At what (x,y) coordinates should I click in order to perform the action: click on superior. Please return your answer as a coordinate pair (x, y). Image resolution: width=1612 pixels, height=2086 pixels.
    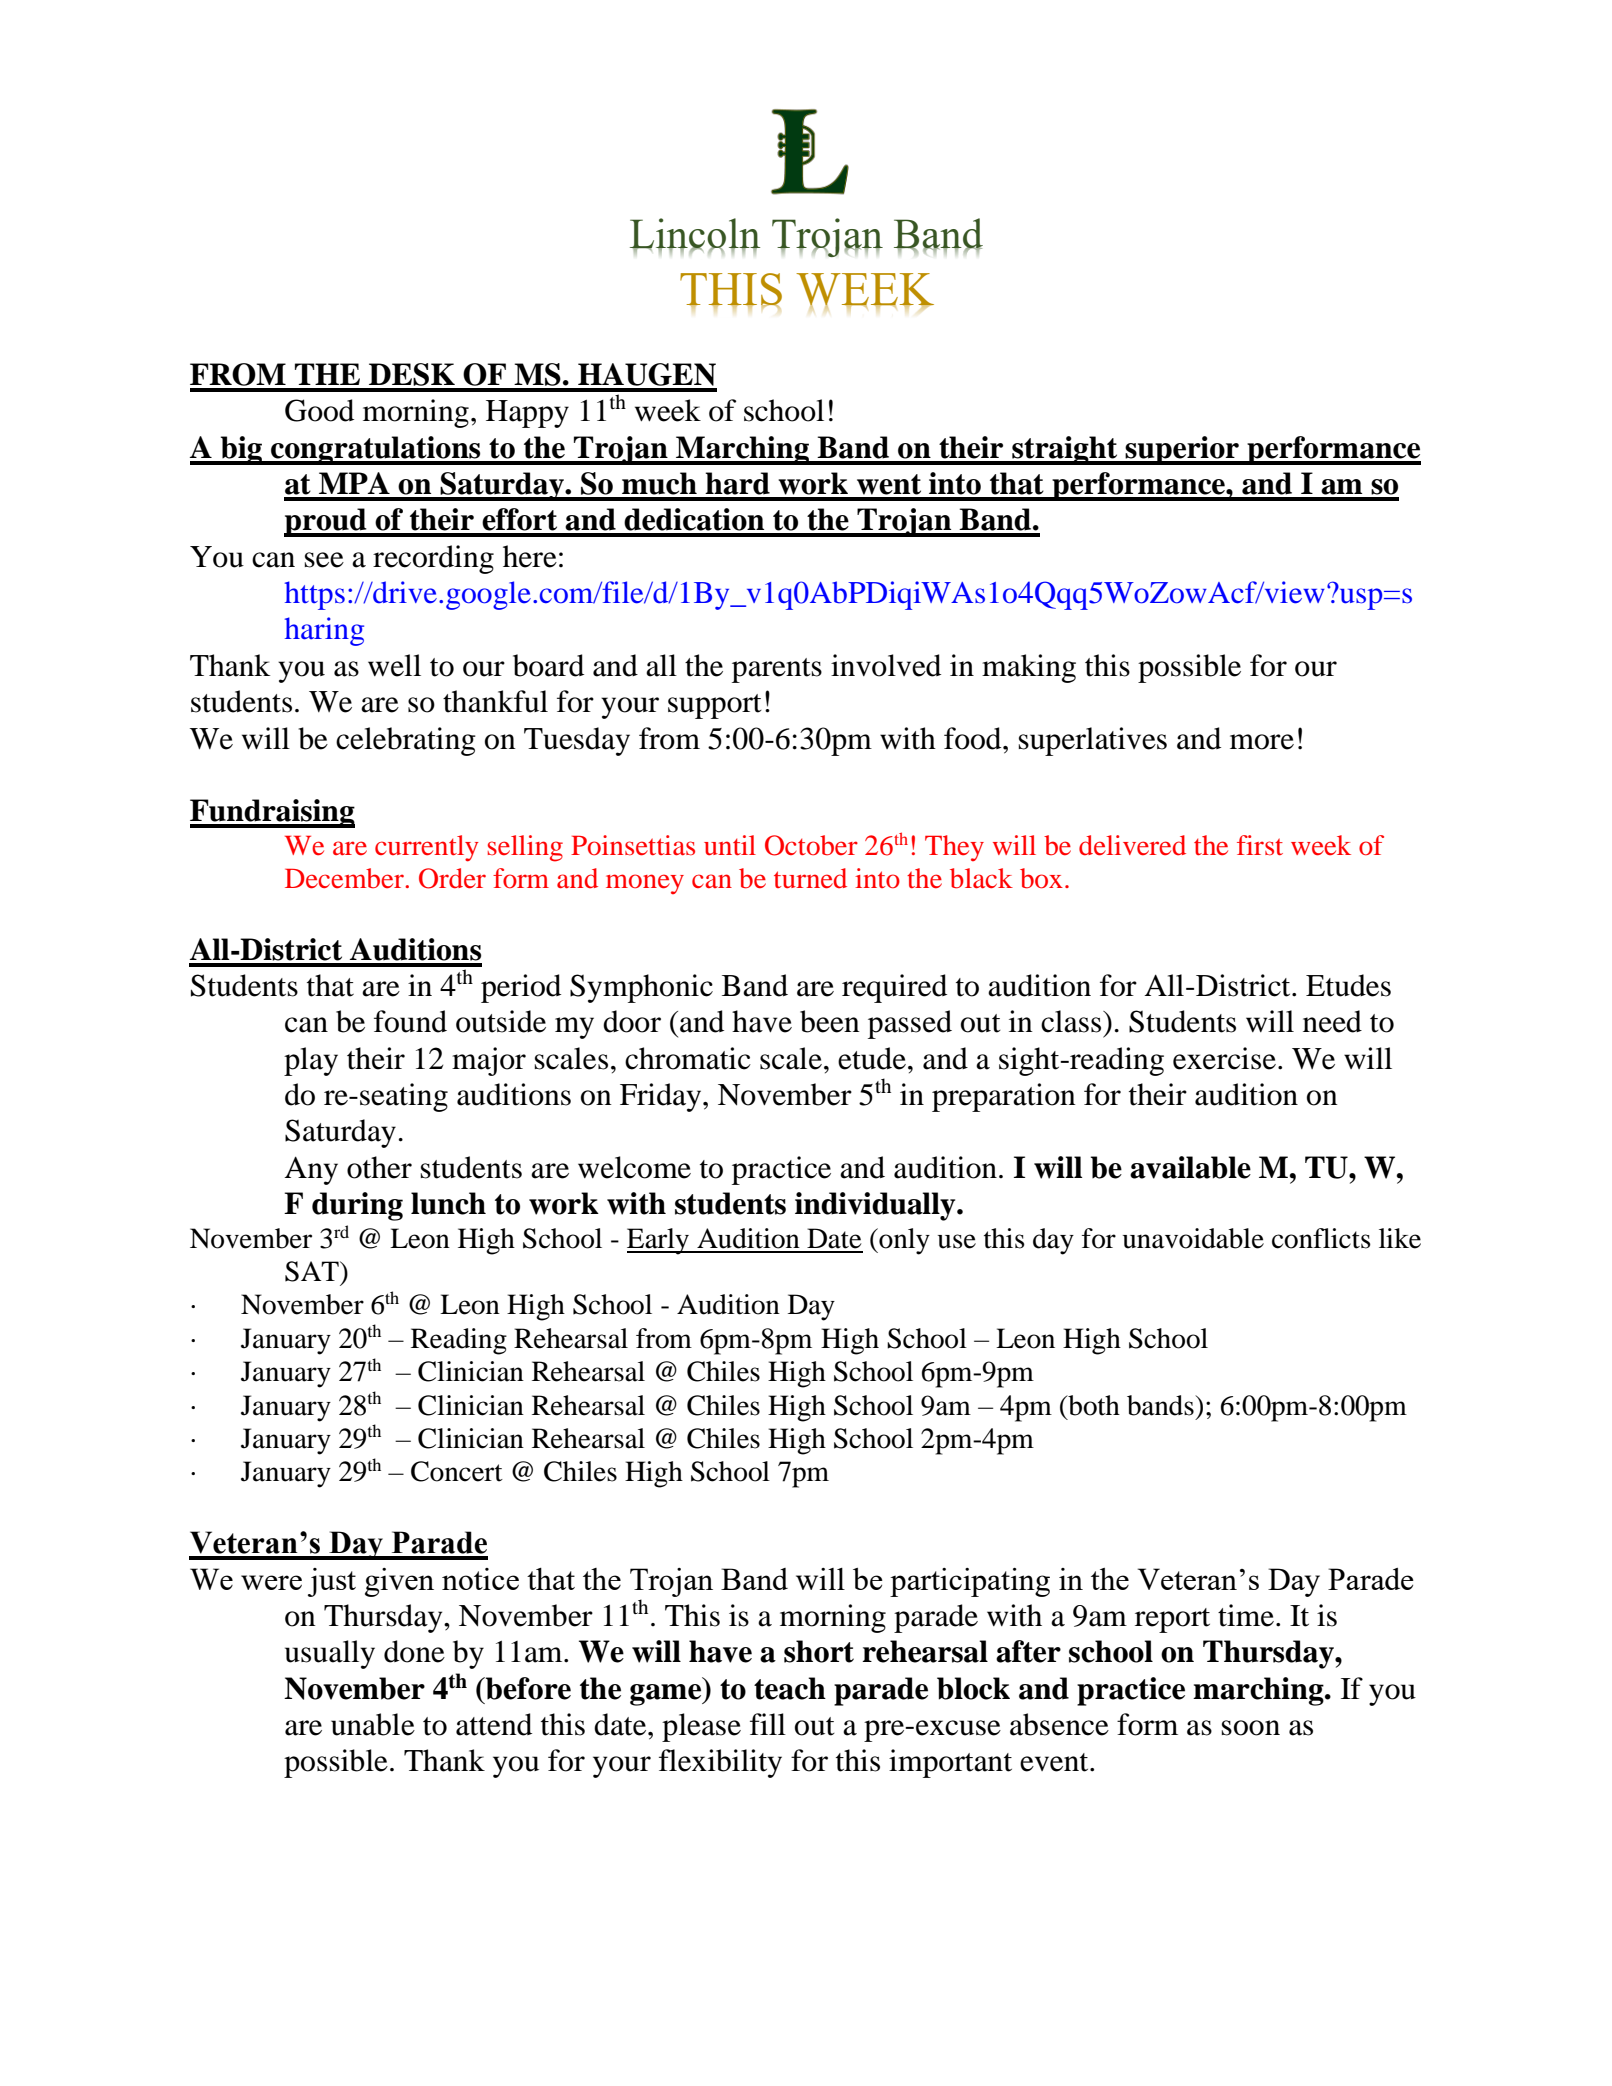
    Looking at the image, I should click on (1182, 450).
